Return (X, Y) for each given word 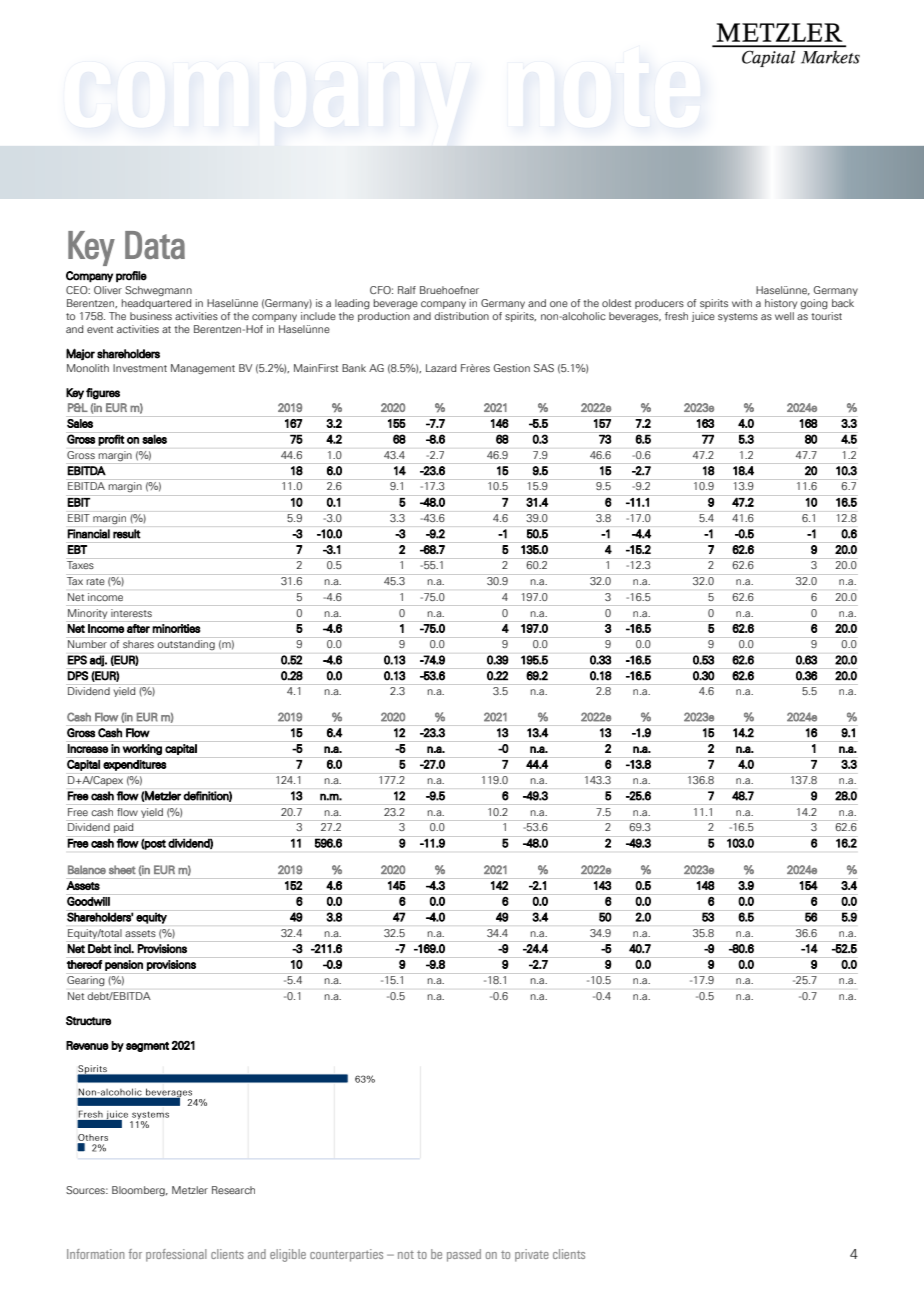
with (742, 303)
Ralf (407, 290)
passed (464, 1255)
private (532, 1255)
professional (176, 1255)
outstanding (186, 645)
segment (147, 1047)
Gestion (512, 368)
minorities (176, 628)
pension (124, 965)
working (142, 749)
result (127, 534)
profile (131, 276)
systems (738, 317)
